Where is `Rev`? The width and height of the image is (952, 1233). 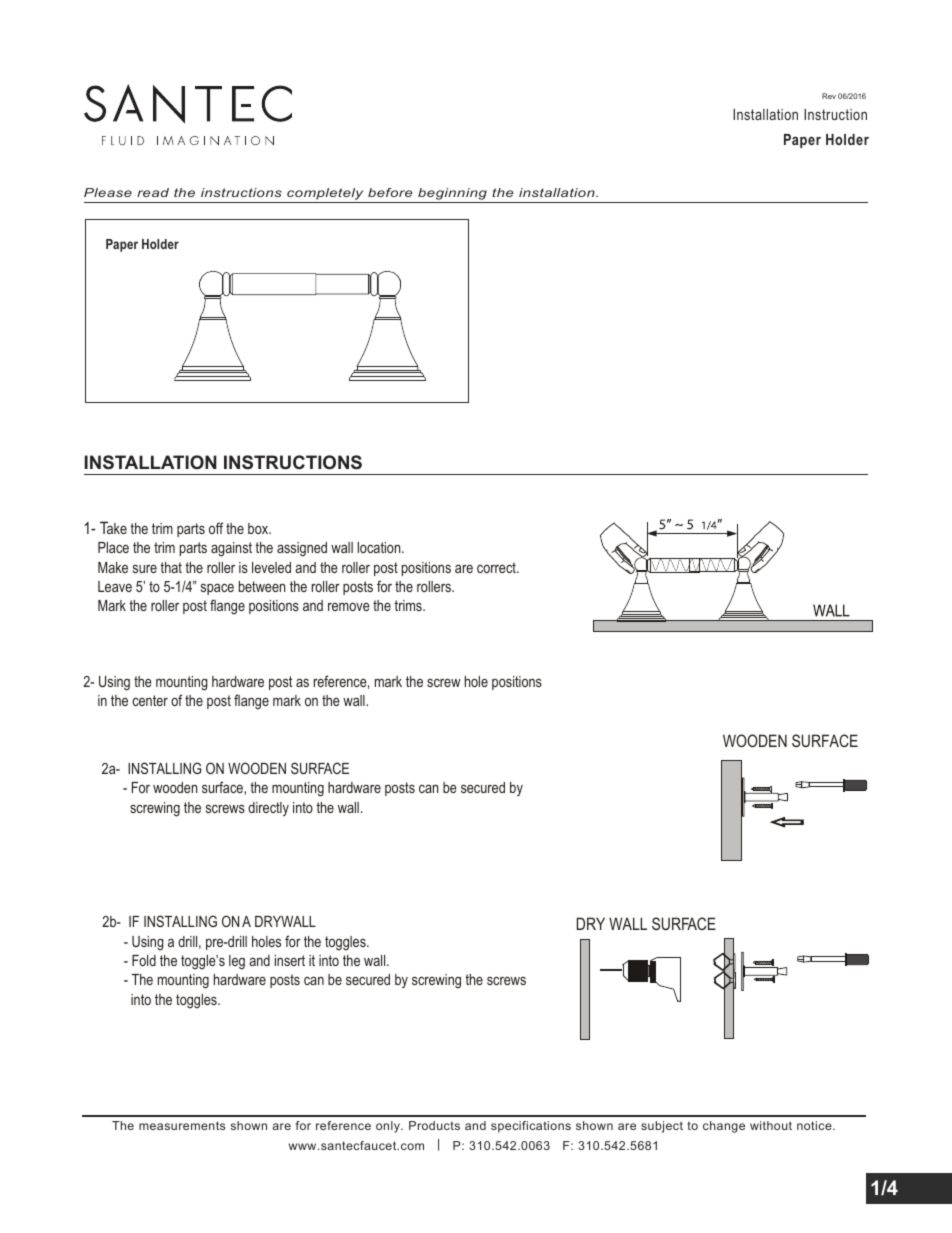 Rev is located at coordinates (829, 96).
